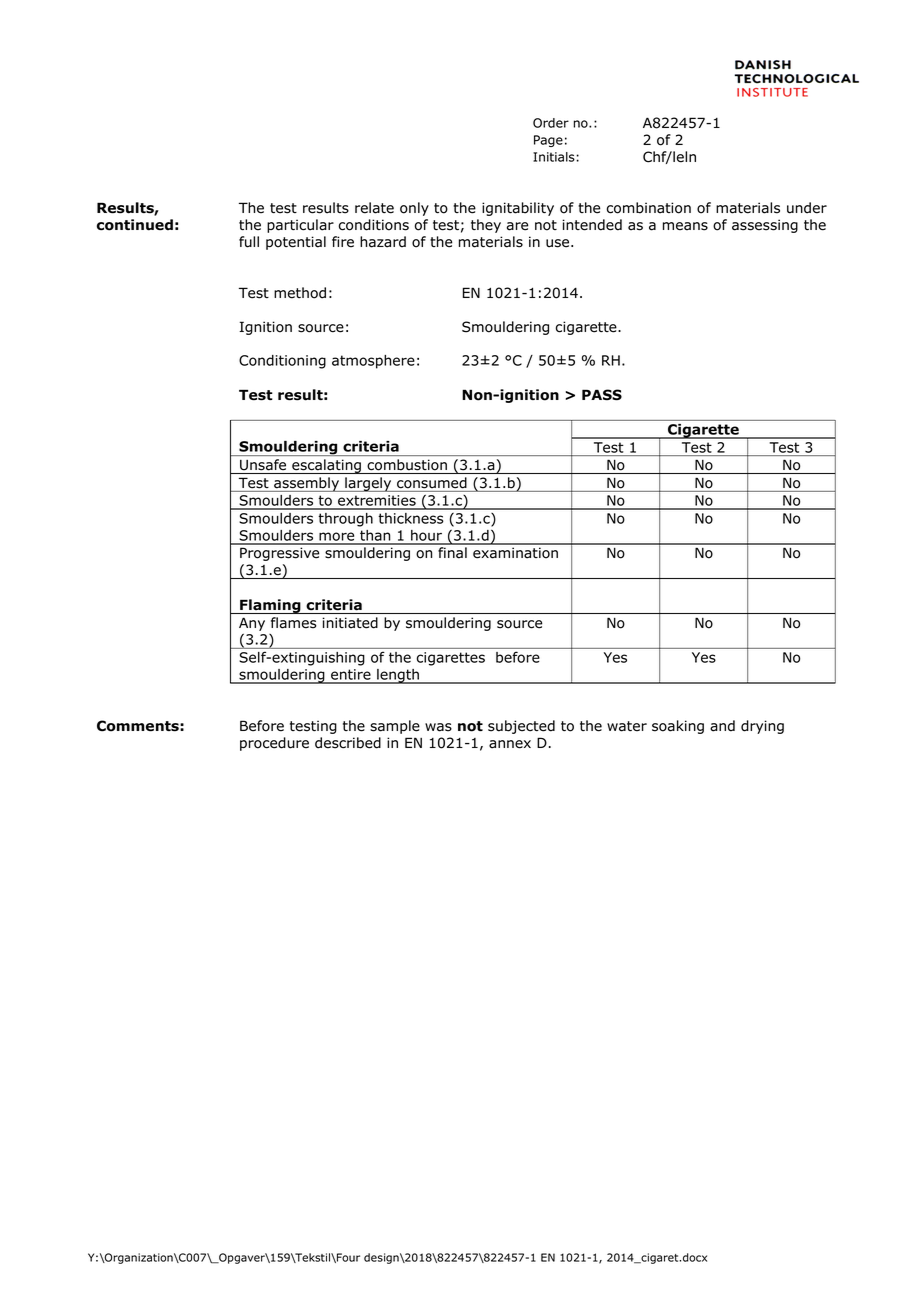 Image resolution: width=924 pixels, height=1308 pixels. What do you see at coordinates (274, 744) in the page?
I see `procedure` at bounding box center [274, 744].
